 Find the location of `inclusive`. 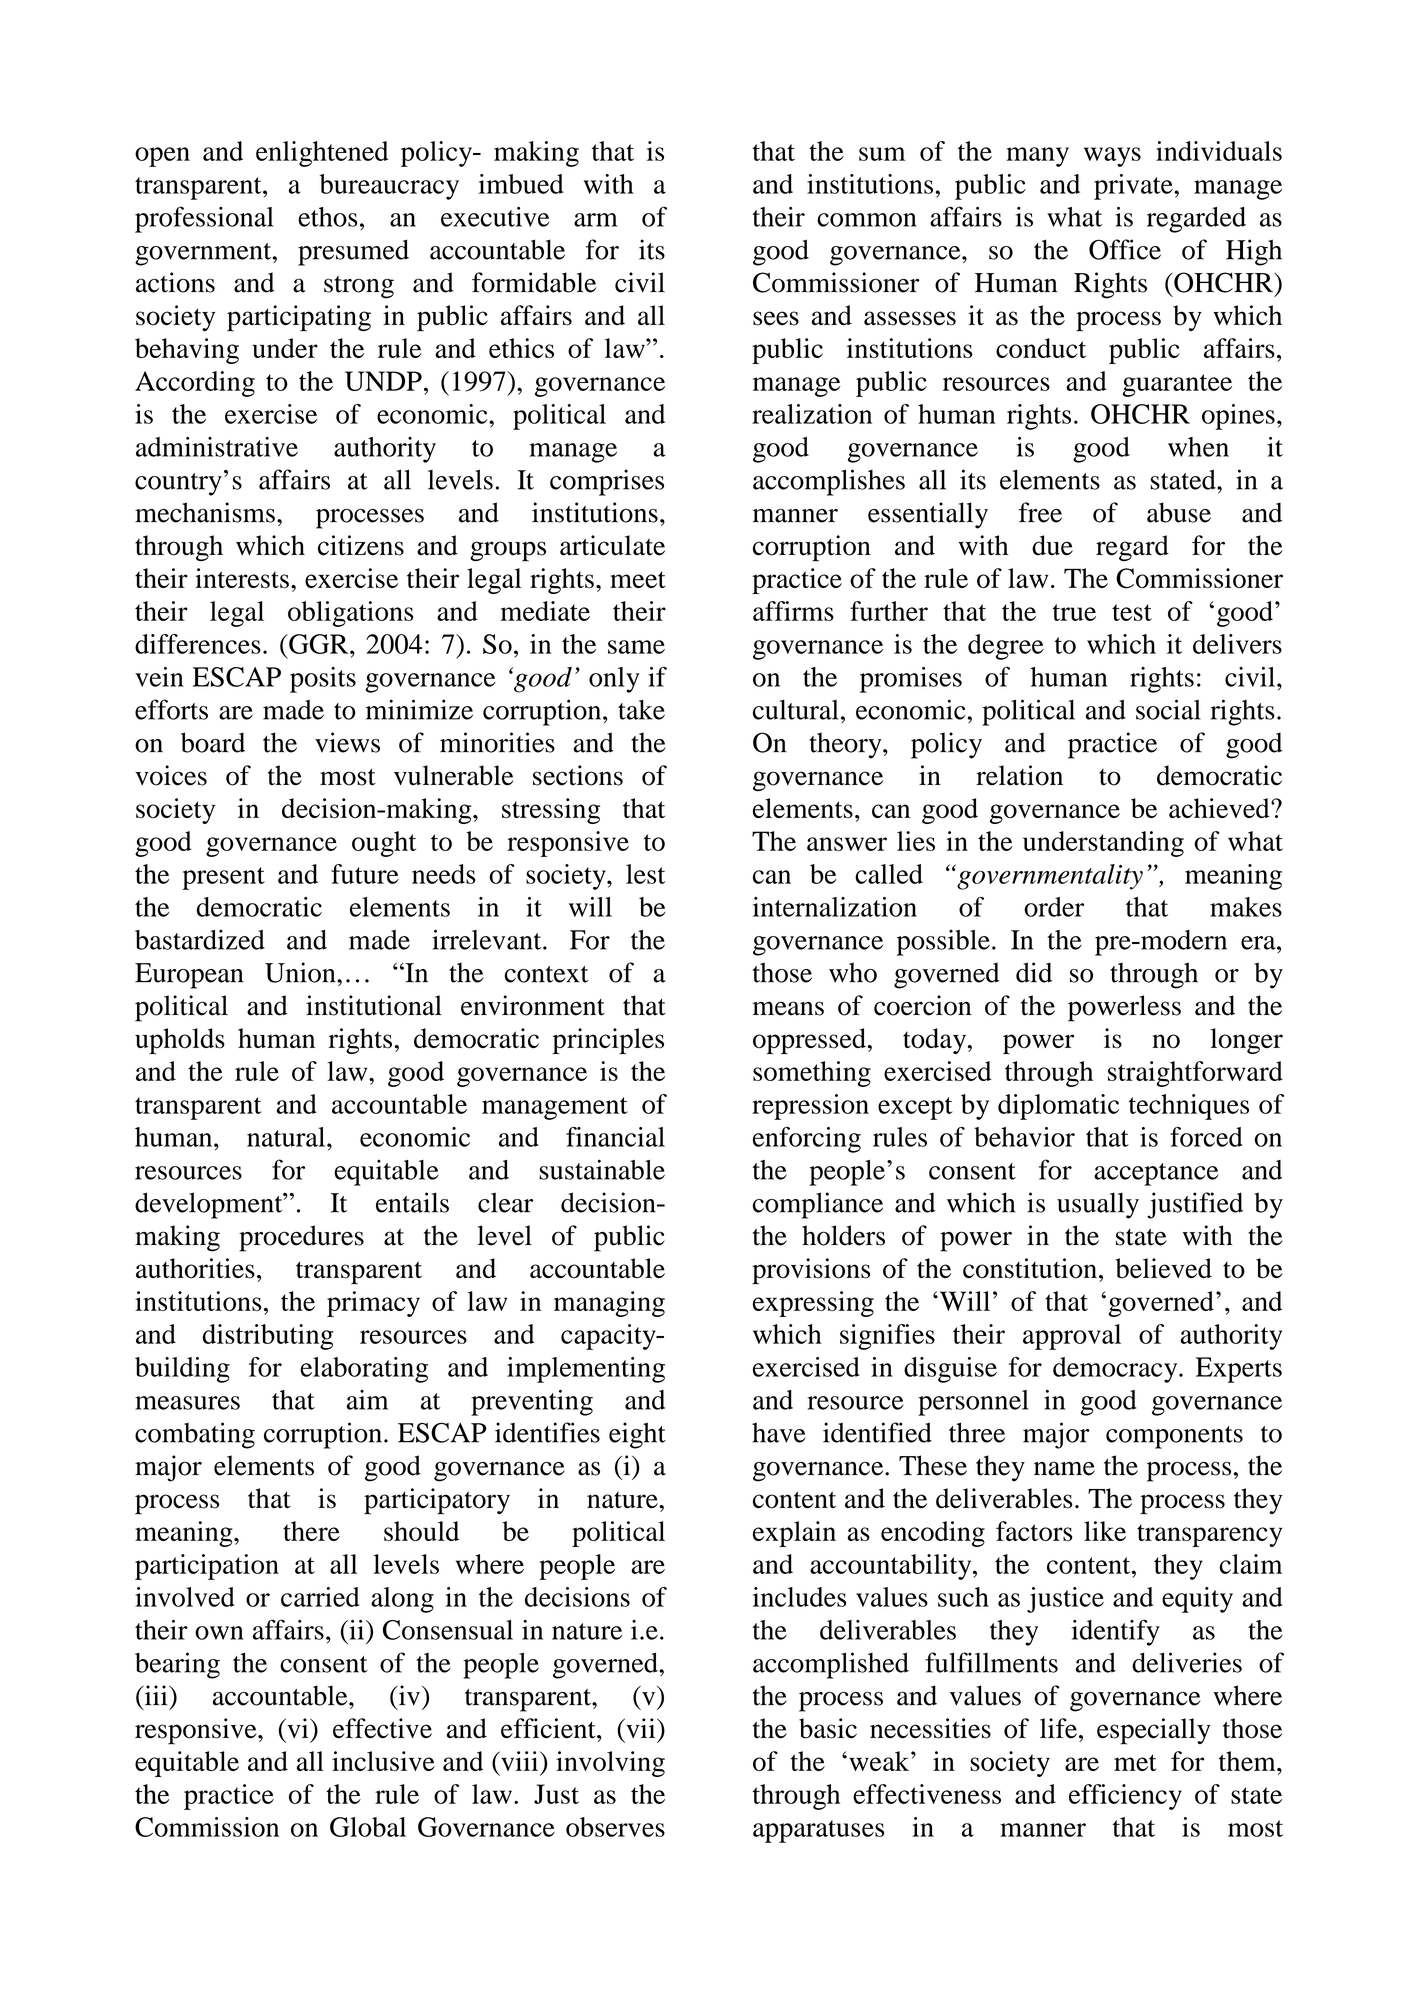

inclusive is located at coordinates (383, 1761).
